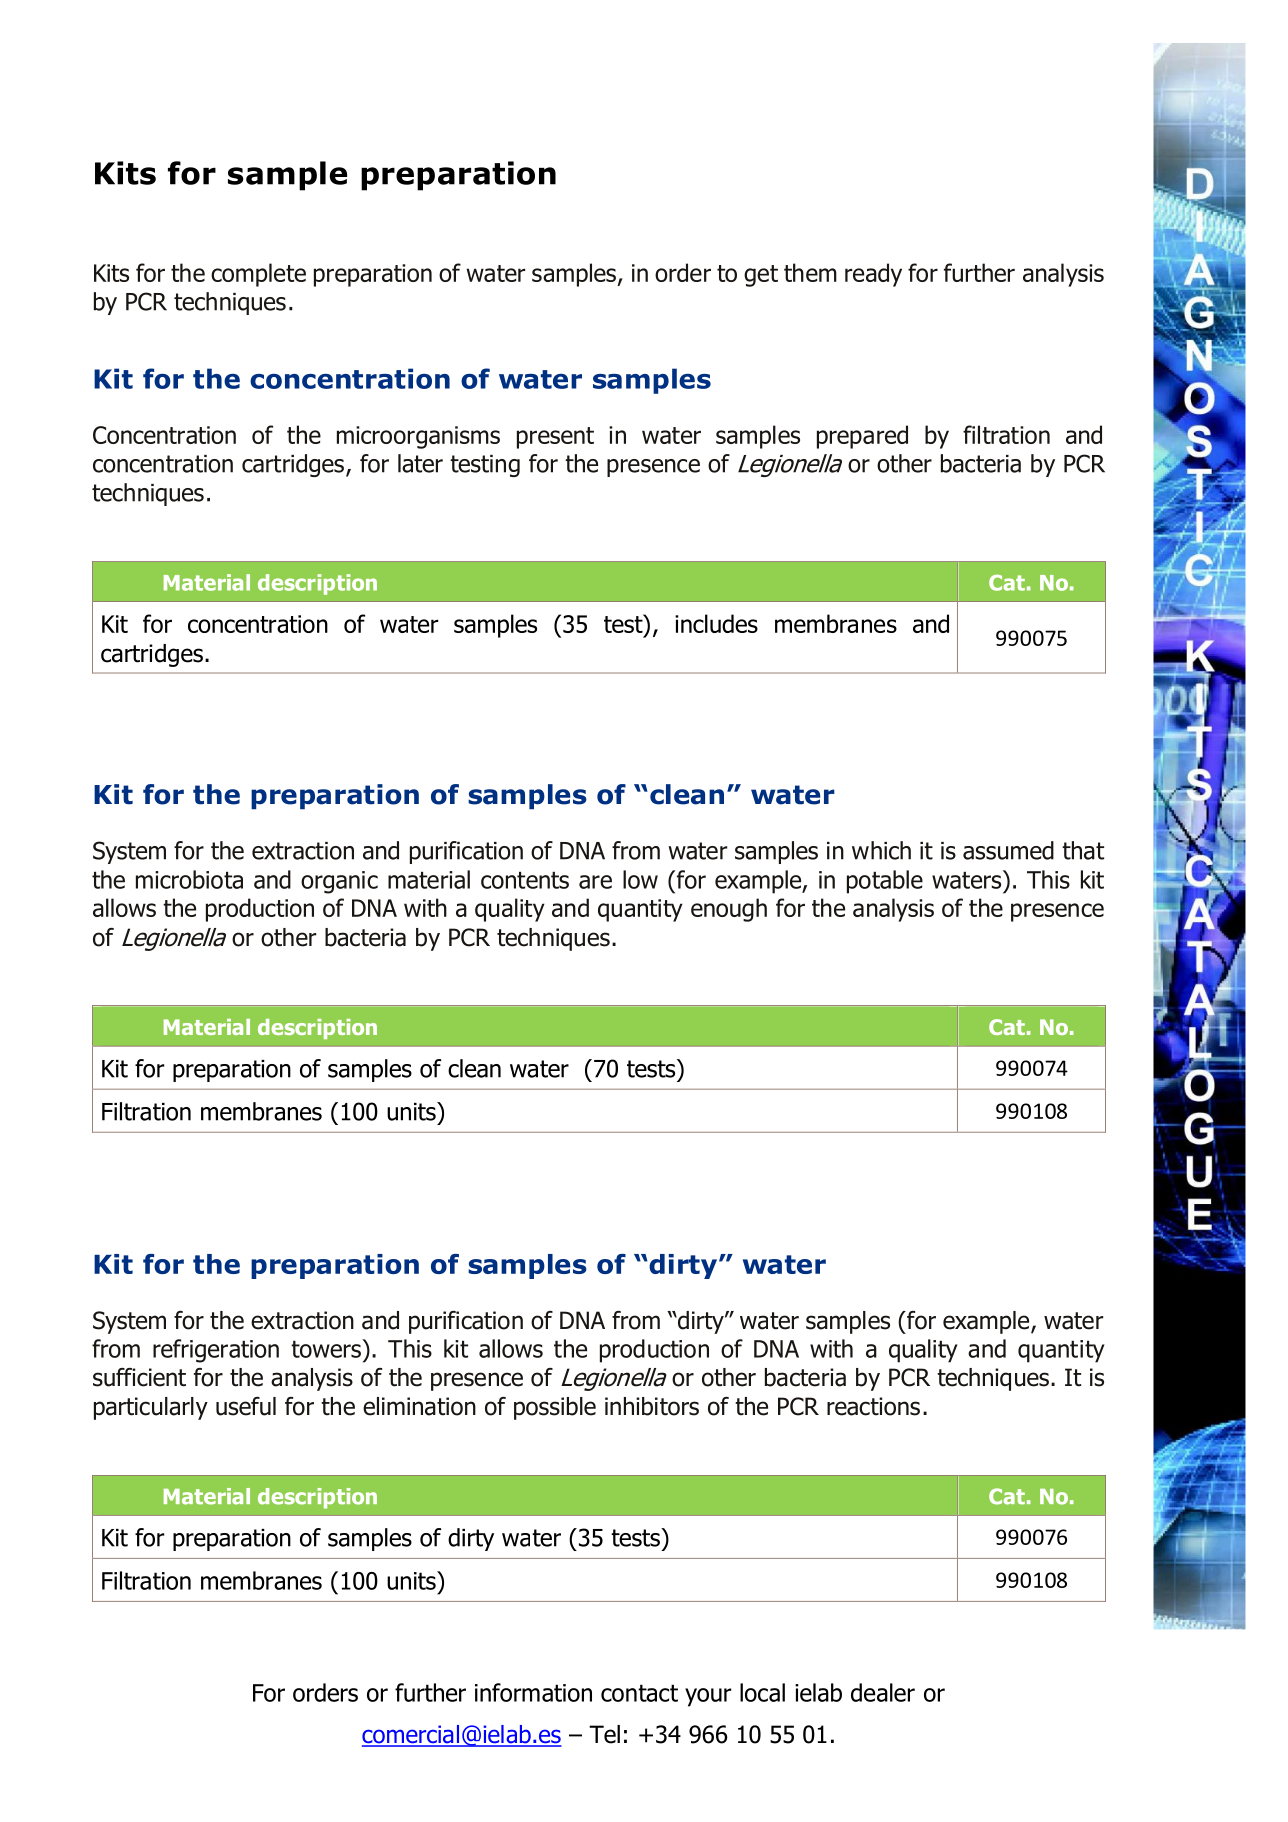 Image resolution: width=1288 pixels, height=1822 pixels. What do you see at coordinates (873, 275) in the document?
I see `ready` at bounding box center [873, 275].
